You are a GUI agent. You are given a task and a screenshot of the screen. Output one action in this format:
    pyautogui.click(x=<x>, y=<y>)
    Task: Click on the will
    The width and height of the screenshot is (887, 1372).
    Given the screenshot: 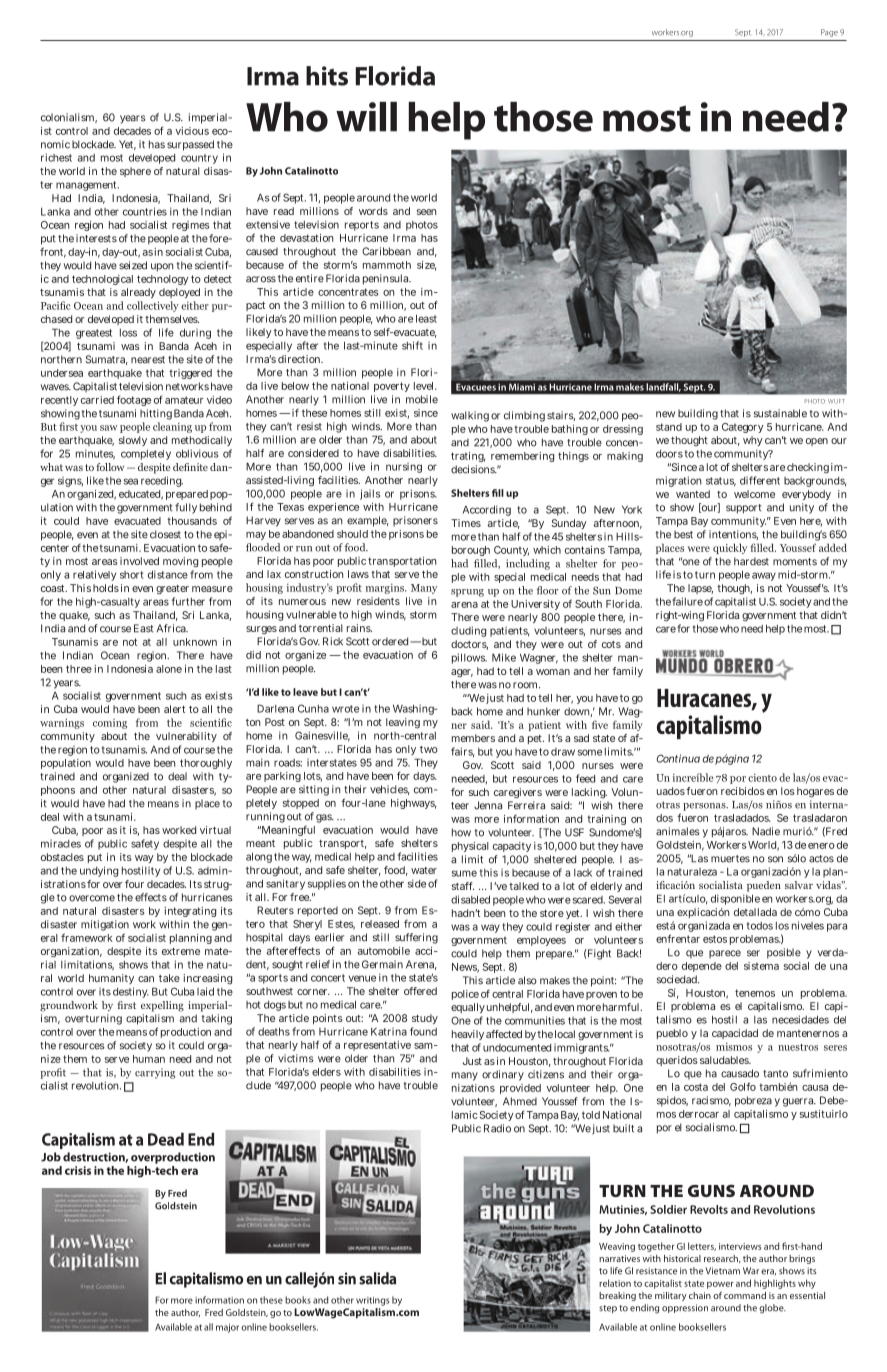 What is the action you would take?
    pyautogui.click(x=366, y=117)
